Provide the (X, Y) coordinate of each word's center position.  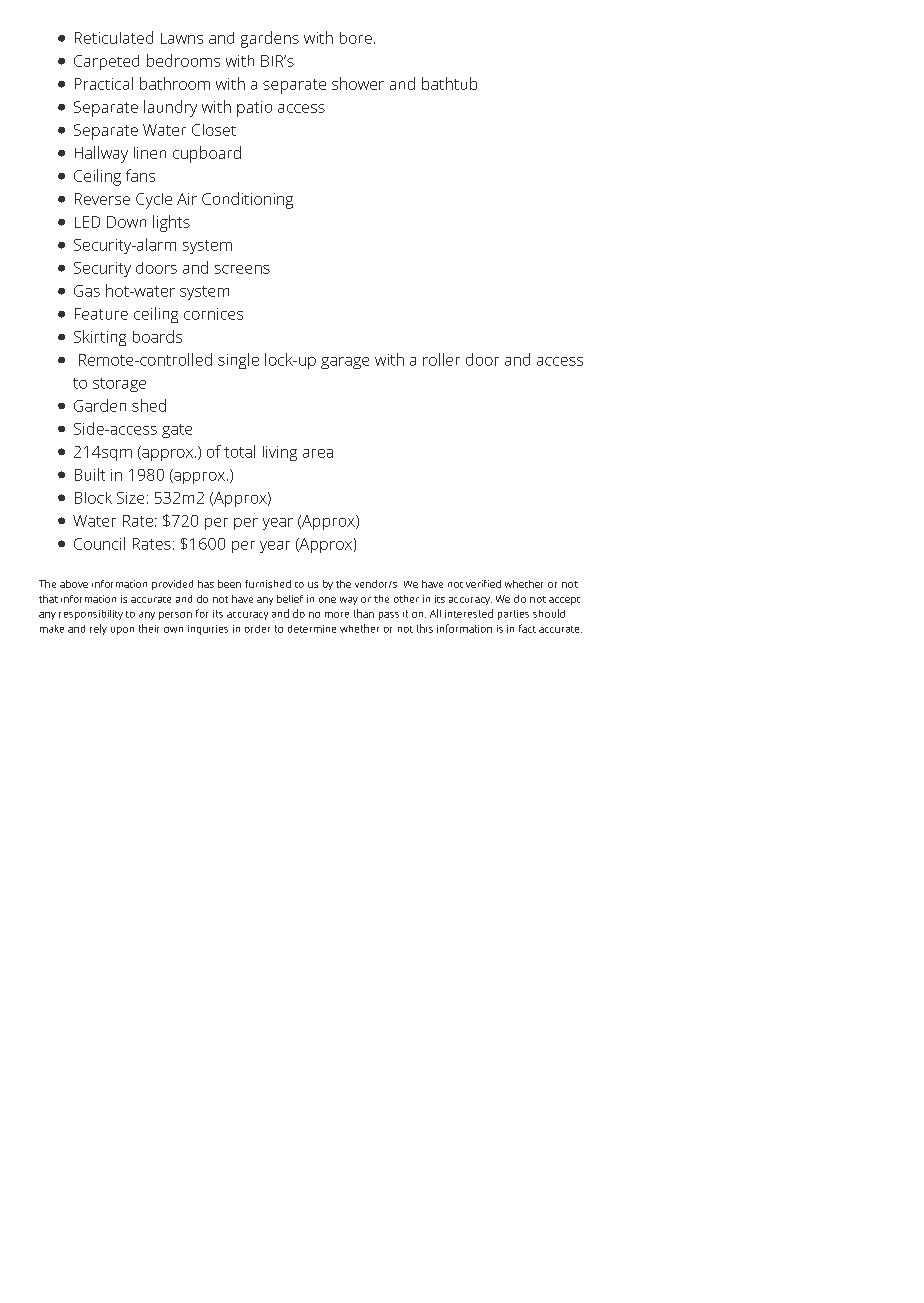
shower (358, 83)
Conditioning (247, 200)
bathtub (449, 83)
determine (312, 629)
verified (483, 584)
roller (441, 359)
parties (513, 615)
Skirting (100, 338)
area (318, 453)
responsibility (91, 615)
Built (90, 474)
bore (356, 38)
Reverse (102, 199)
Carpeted (106, 62)
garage (345, 363)
